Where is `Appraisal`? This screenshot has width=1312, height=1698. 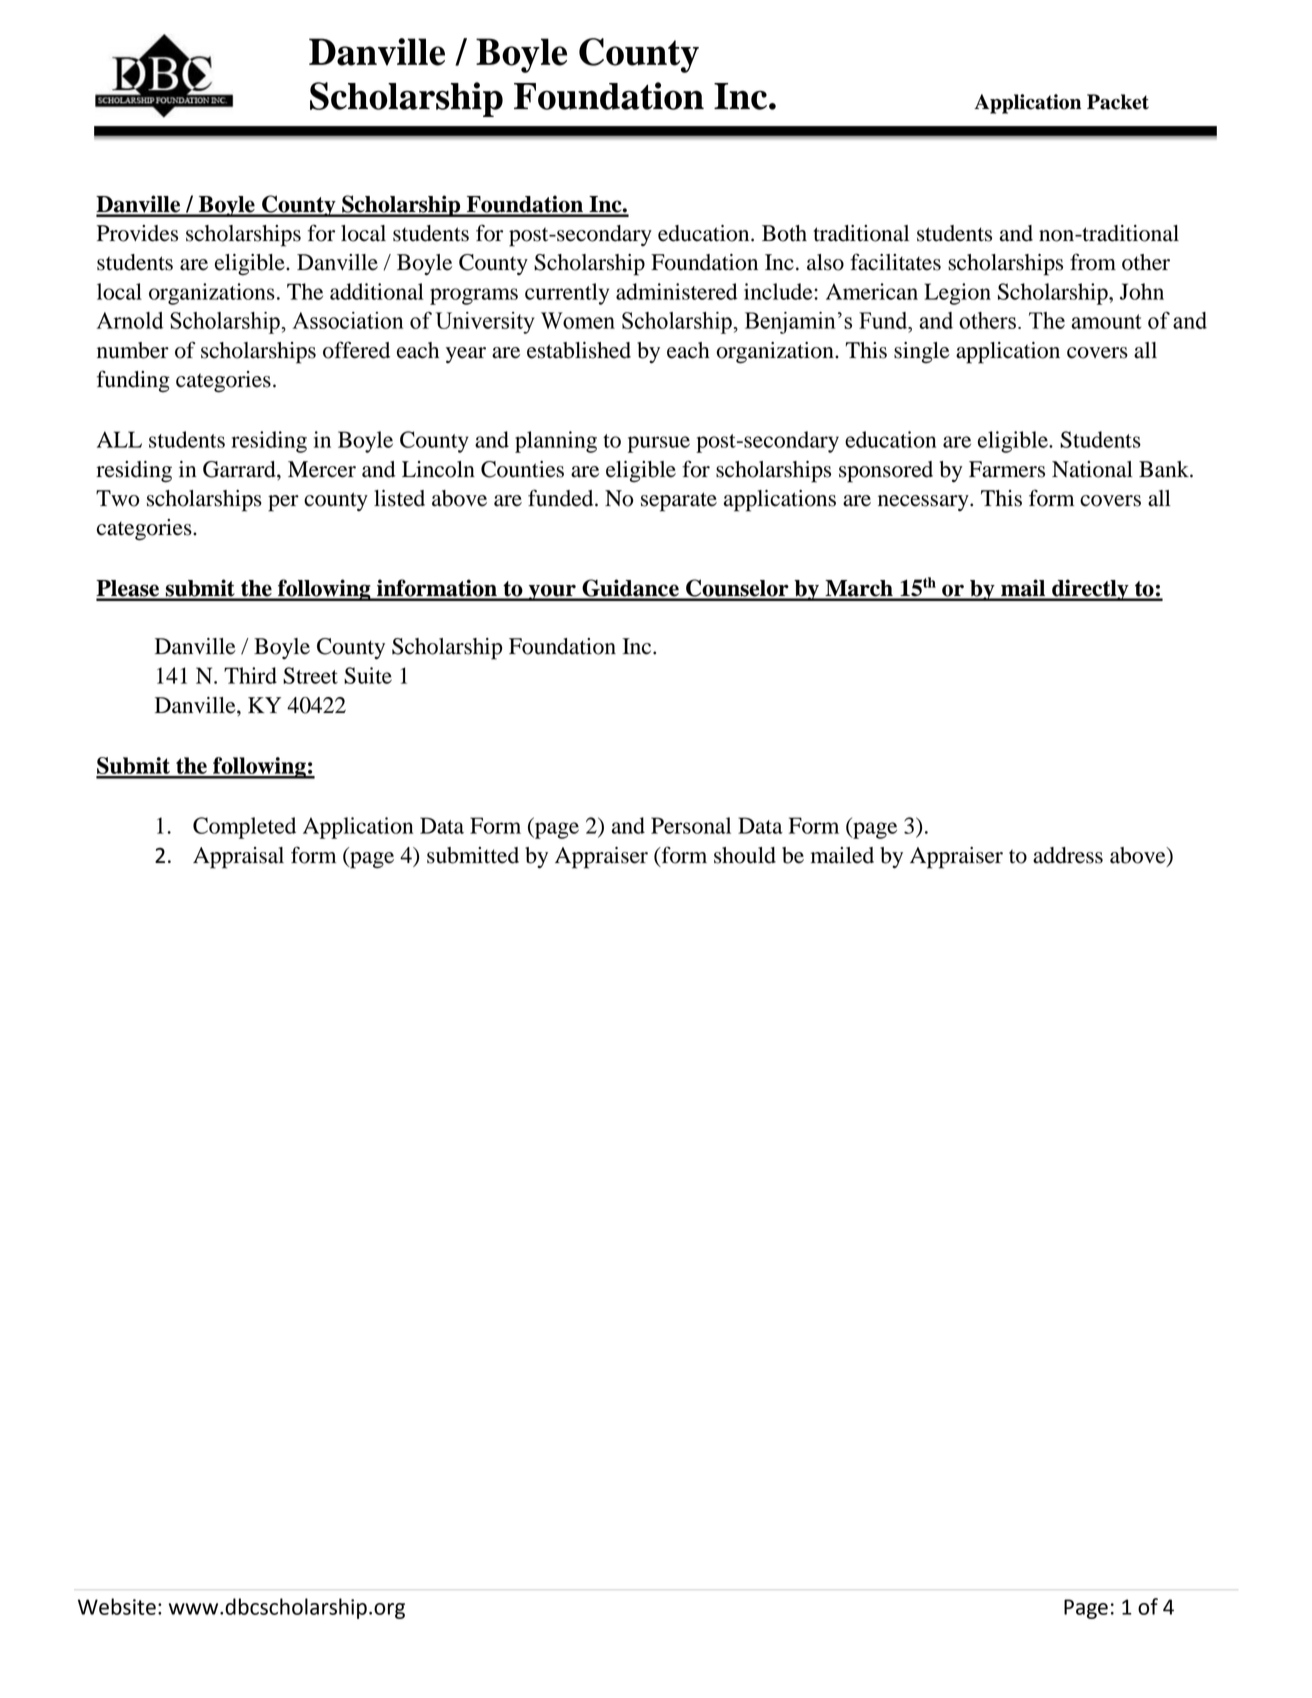
Appraisal is located at coordinates (238, 858).
